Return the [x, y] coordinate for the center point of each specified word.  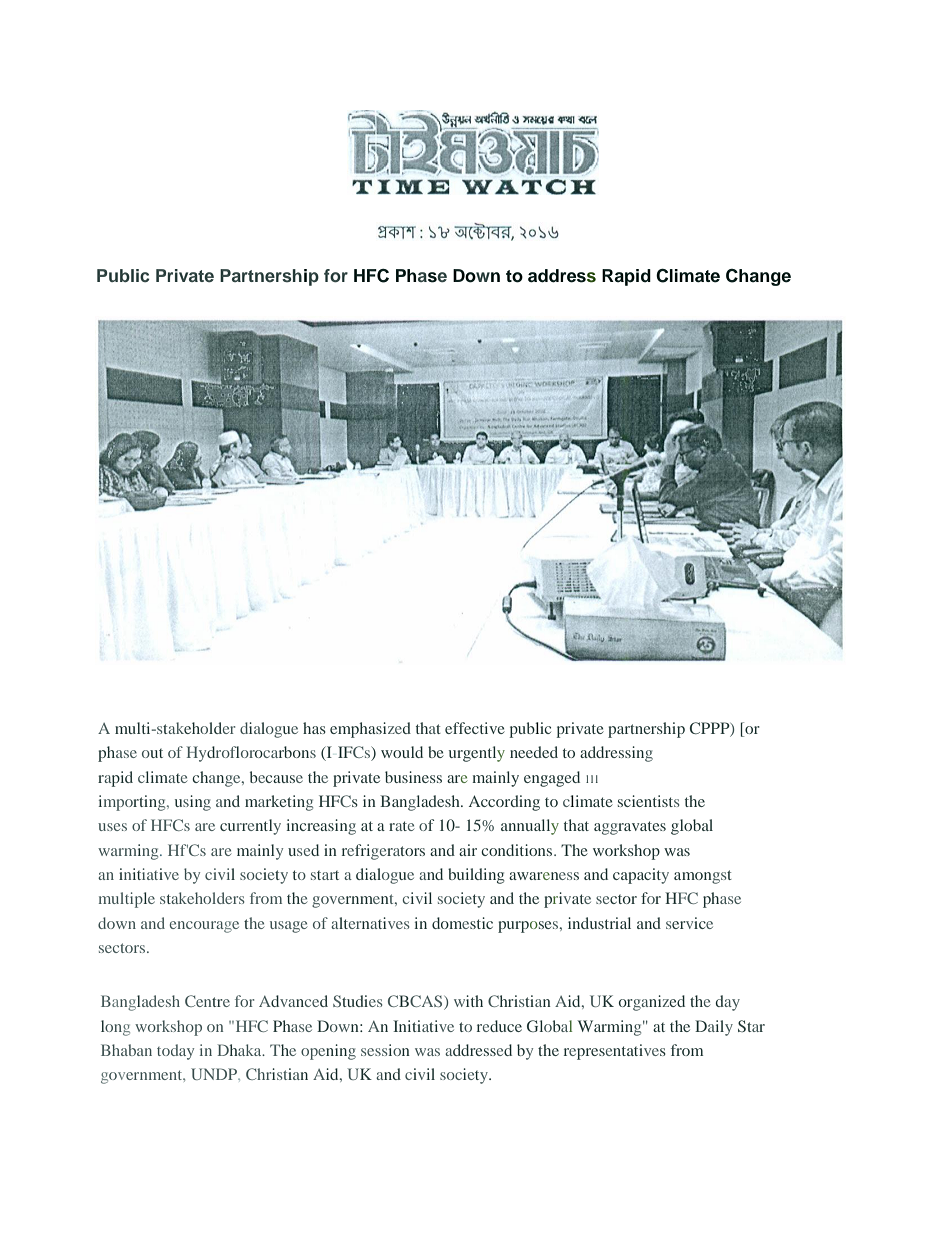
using [193, 803]
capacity [641, 876]
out [152, 753]
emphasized [370, 730]
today [175, 1052]
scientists [648, 801]
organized [652, 1003]
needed [534, 752]
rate [401, 826]
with [468, 1001]
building [476, 876]
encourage [204, 927]
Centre [207, 1001]
